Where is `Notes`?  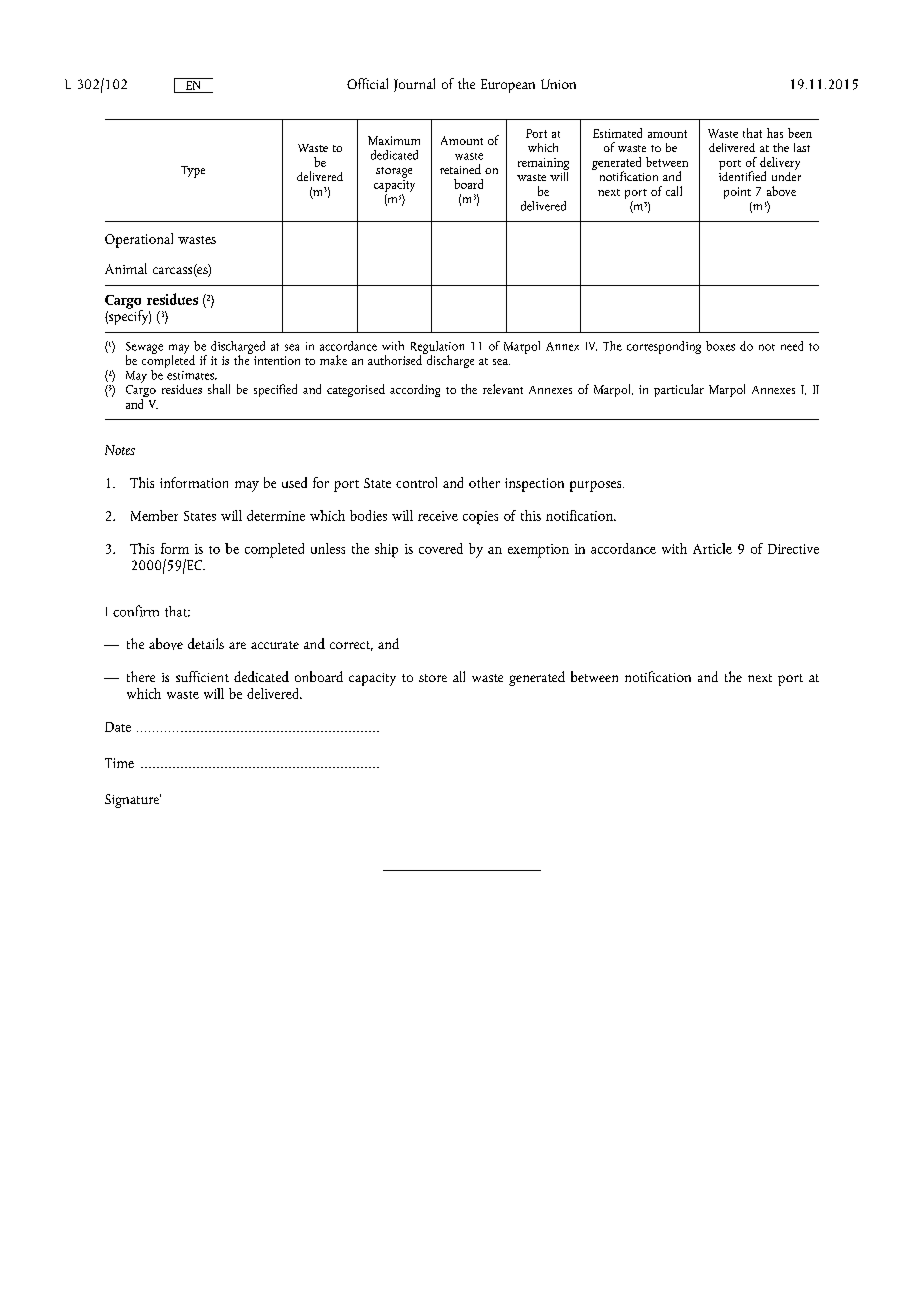 Notes is located at coordinates (120, 450).
